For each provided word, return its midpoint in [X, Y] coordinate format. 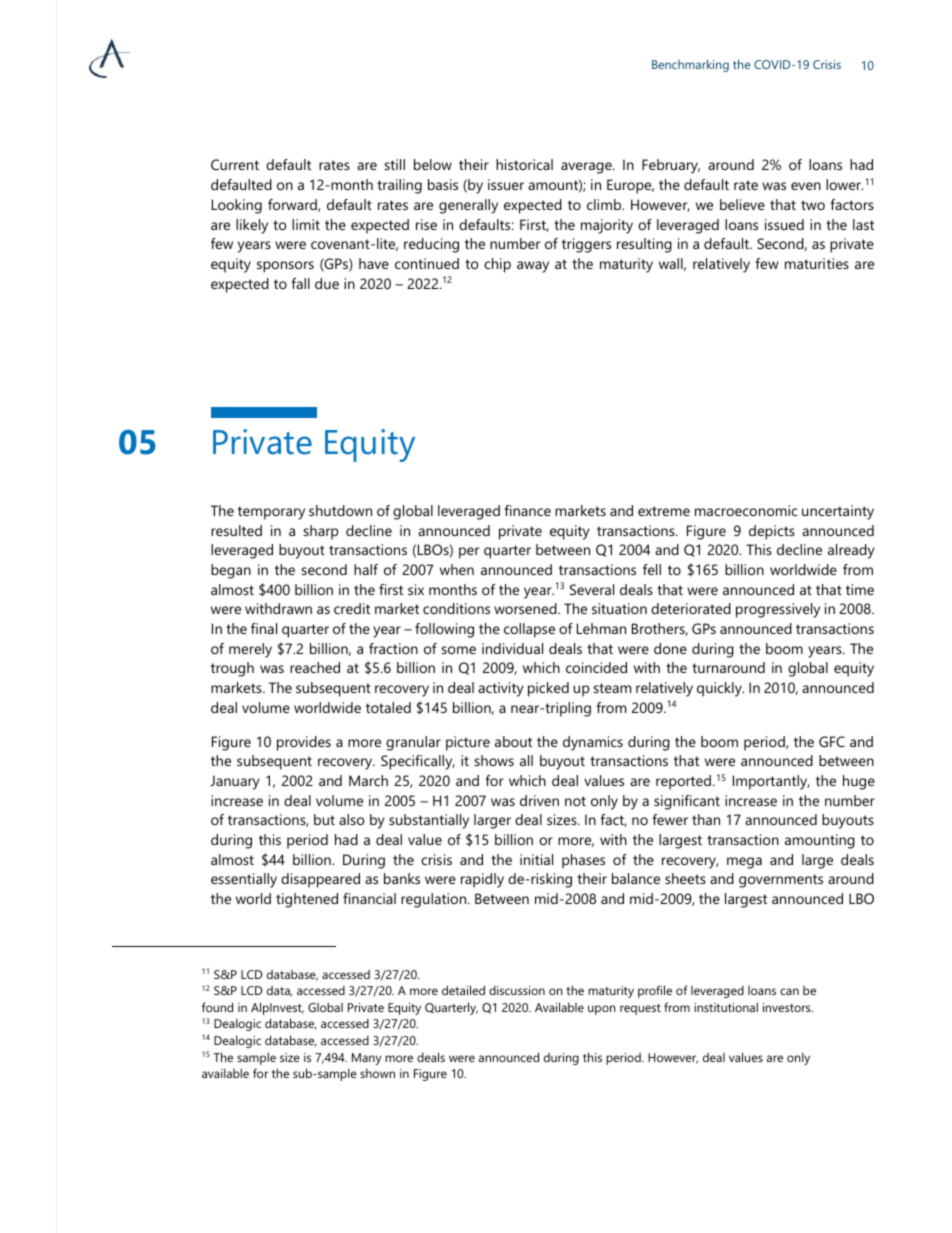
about [513, 741]
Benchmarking [690, 65]
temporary [271, 513]
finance [527, 510]
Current [235, 164]
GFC [832, 741]
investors [788, 1007]
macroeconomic [746, 510]
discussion [517, 990]
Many [367, 1059]
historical [524, 164]
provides [304, 743]
